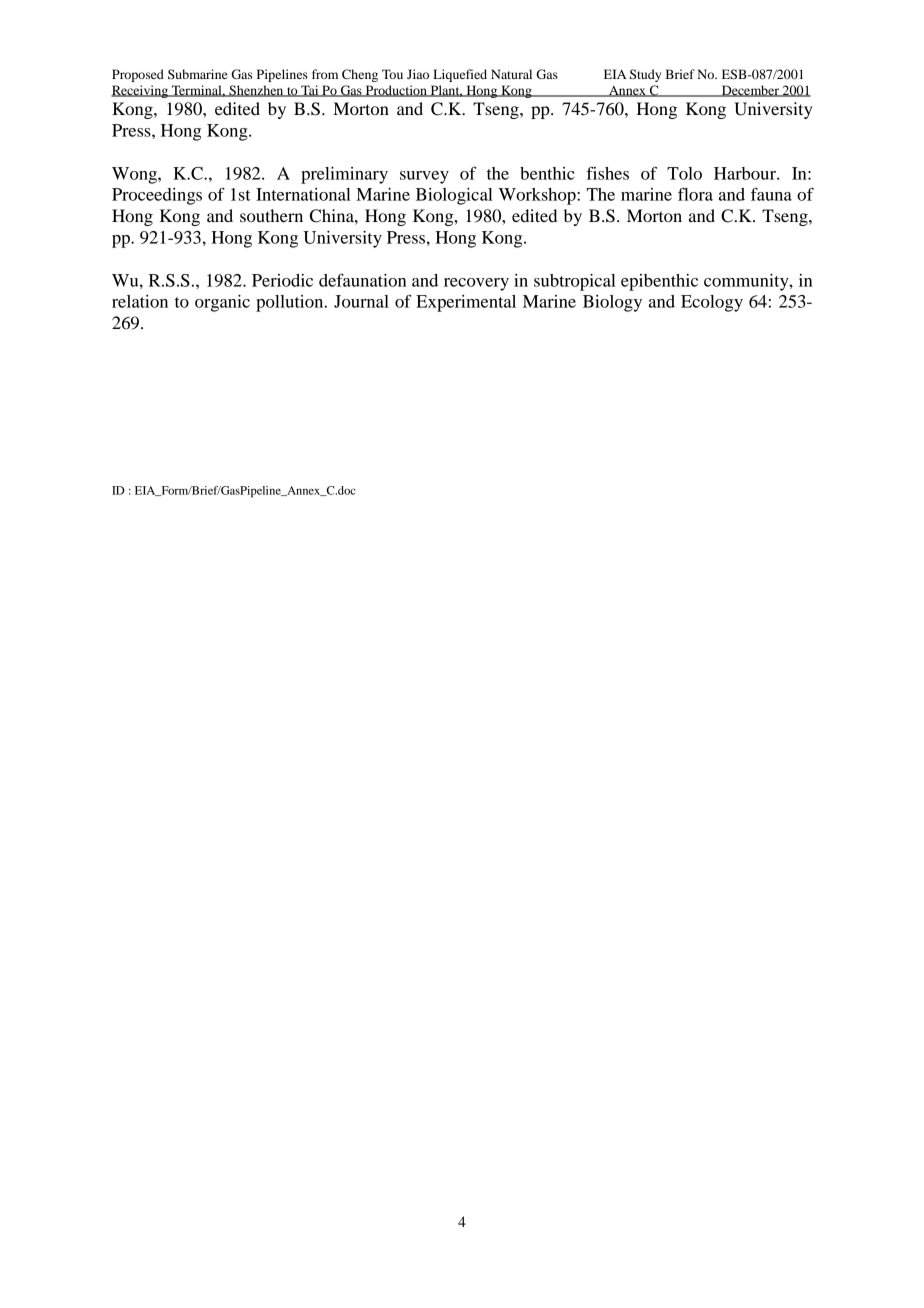 The image size is (924, 1308). What do you see at coordinates (460, 75) in the screenshot?
I see `Liquefied` at bounding box center [460, 75].
